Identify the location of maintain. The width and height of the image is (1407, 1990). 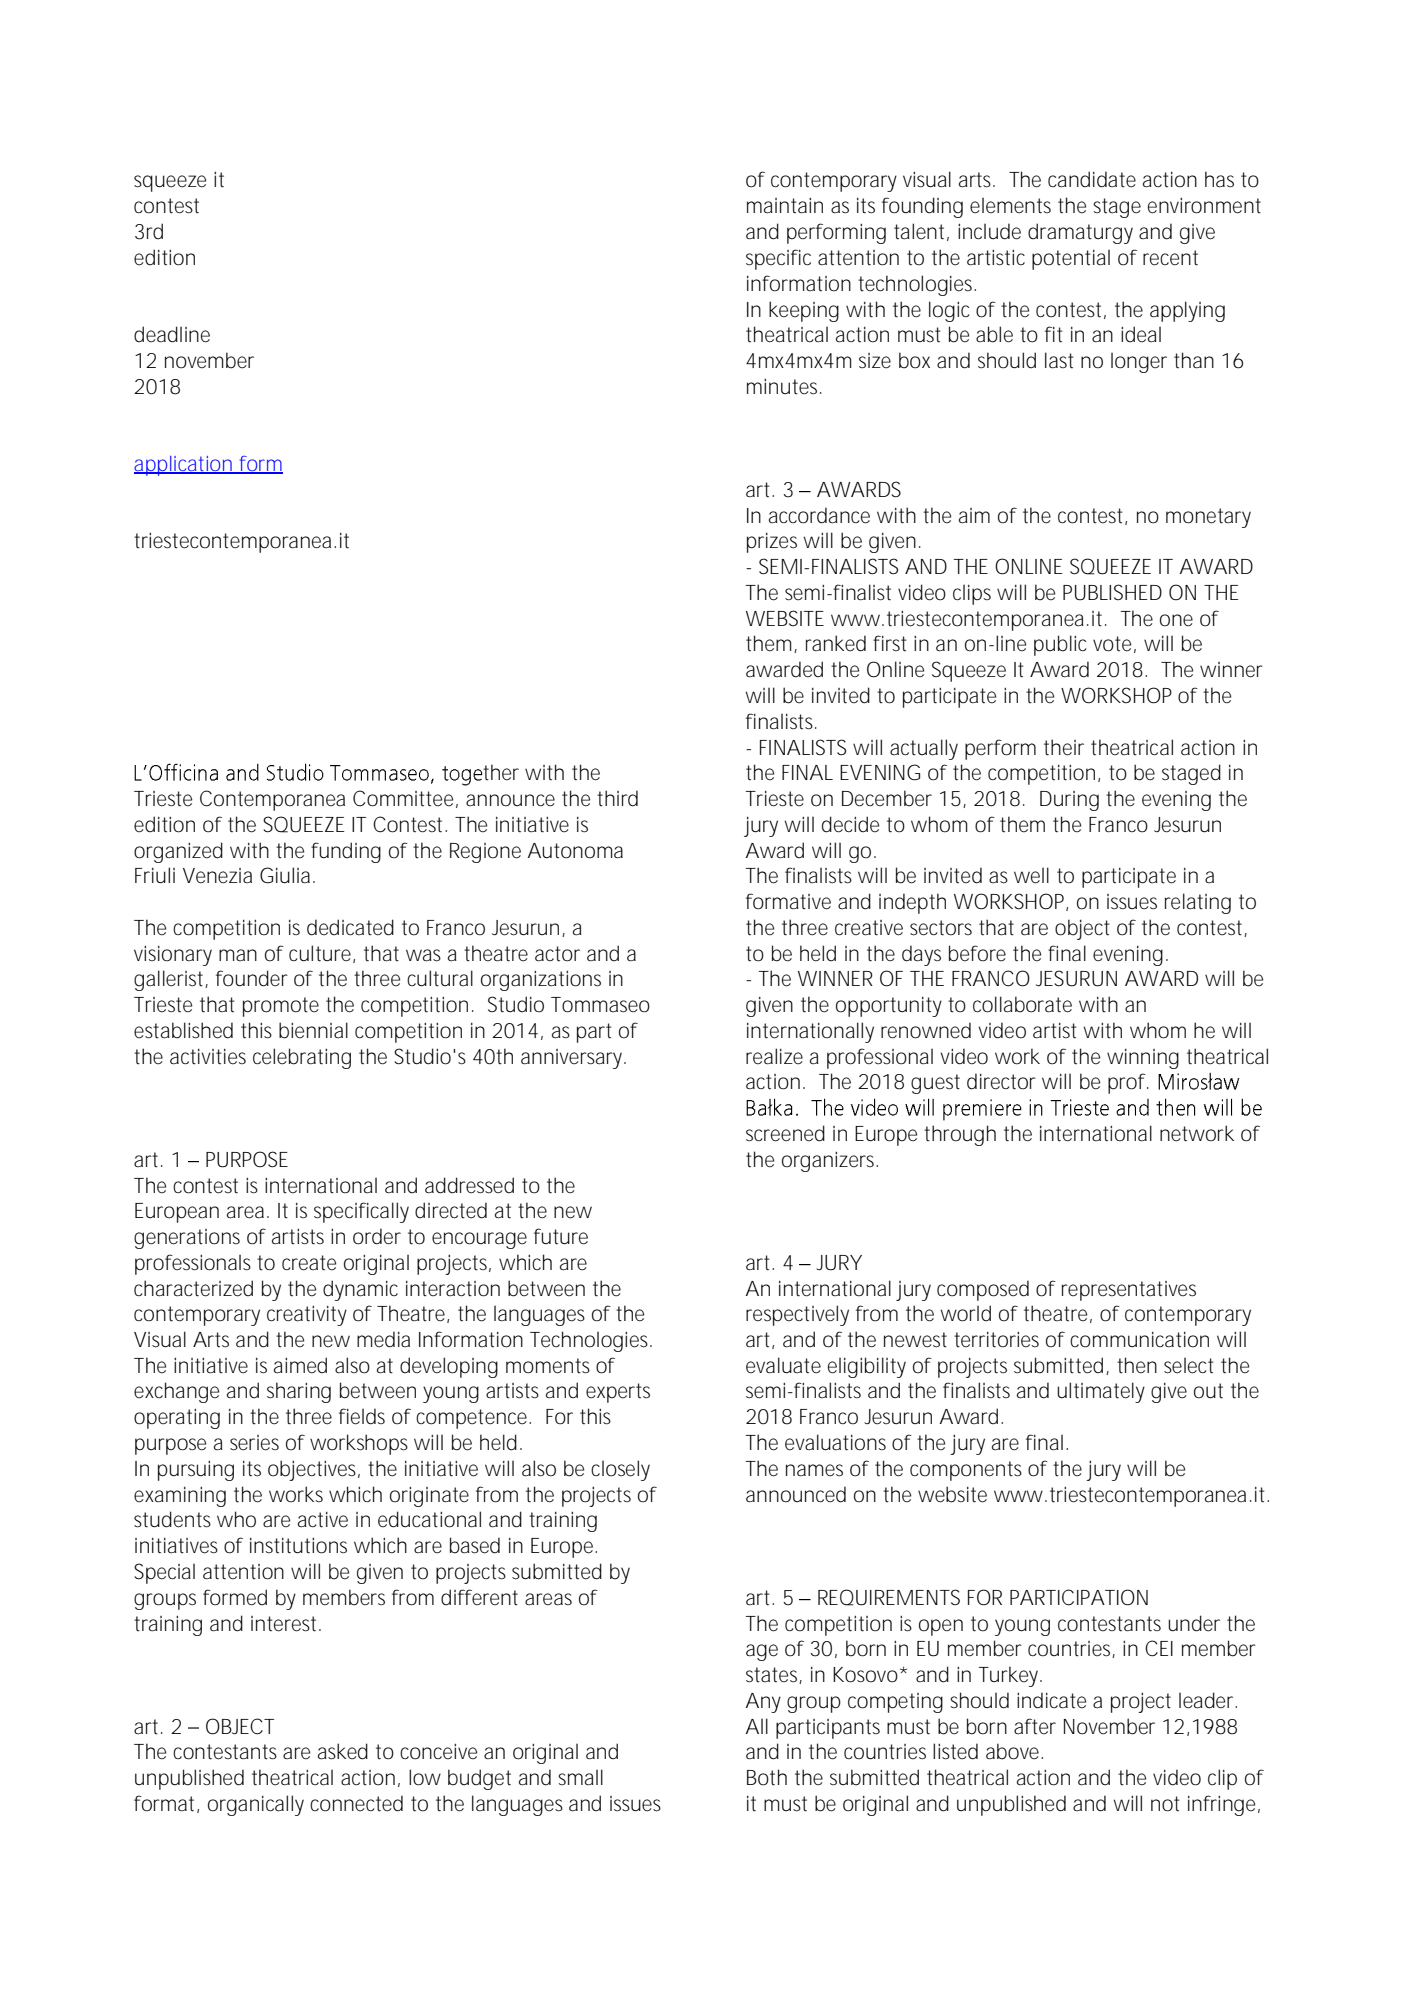
(785, 206).
